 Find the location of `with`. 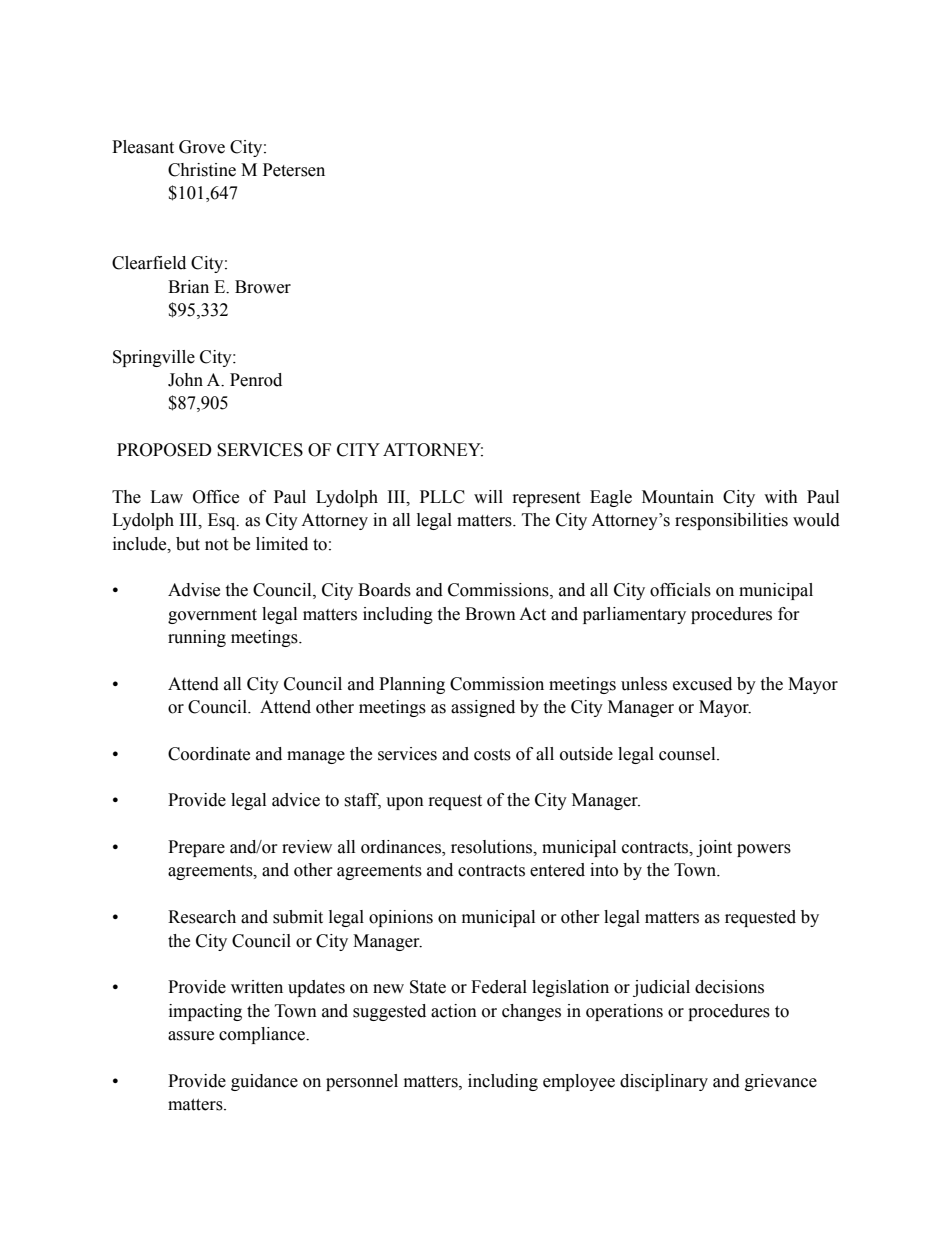

with is located at coordinates (781, 497).
